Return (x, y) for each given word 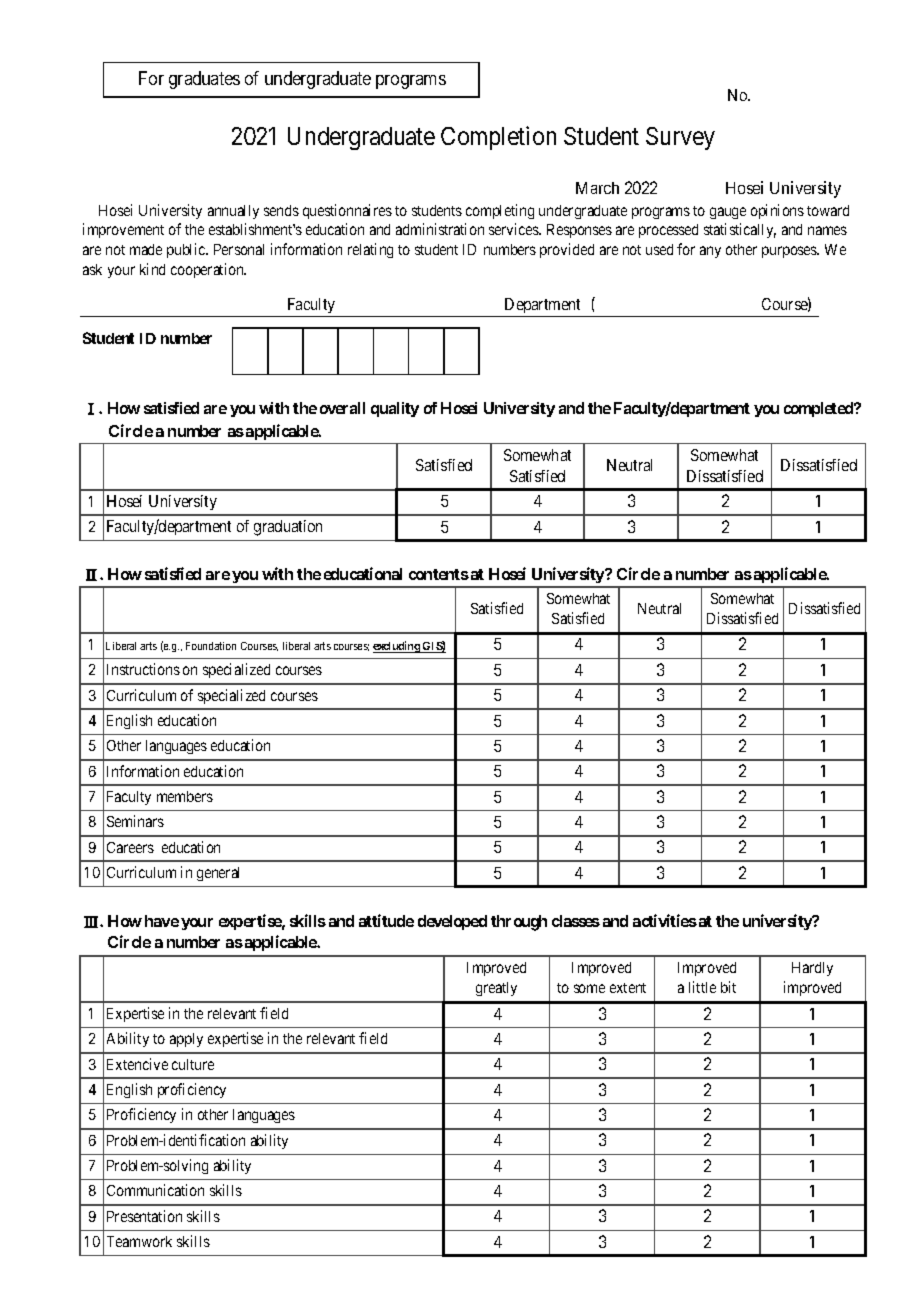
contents (439, 574)
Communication (155, 1190)
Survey (680, 138)
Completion (498, 138)
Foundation (211, 646)
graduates (204, 80)
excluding (397, 647)
